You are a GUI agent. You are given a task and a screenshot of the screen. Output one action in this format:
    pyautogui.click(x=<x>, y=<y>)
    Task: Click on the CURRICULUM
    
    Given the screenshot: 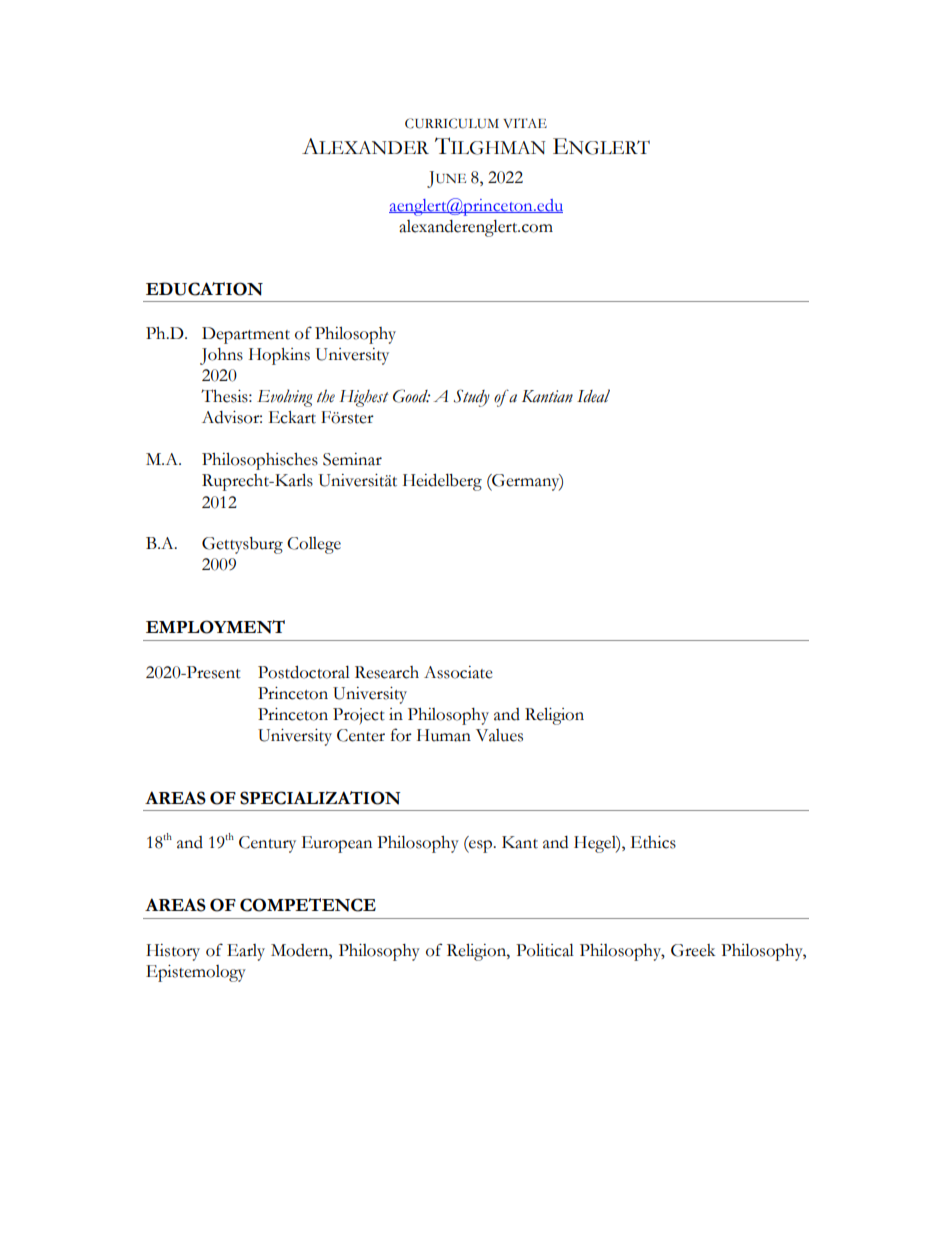 What is the action you would take?
    pyautogui.click(x=452, y=123)
